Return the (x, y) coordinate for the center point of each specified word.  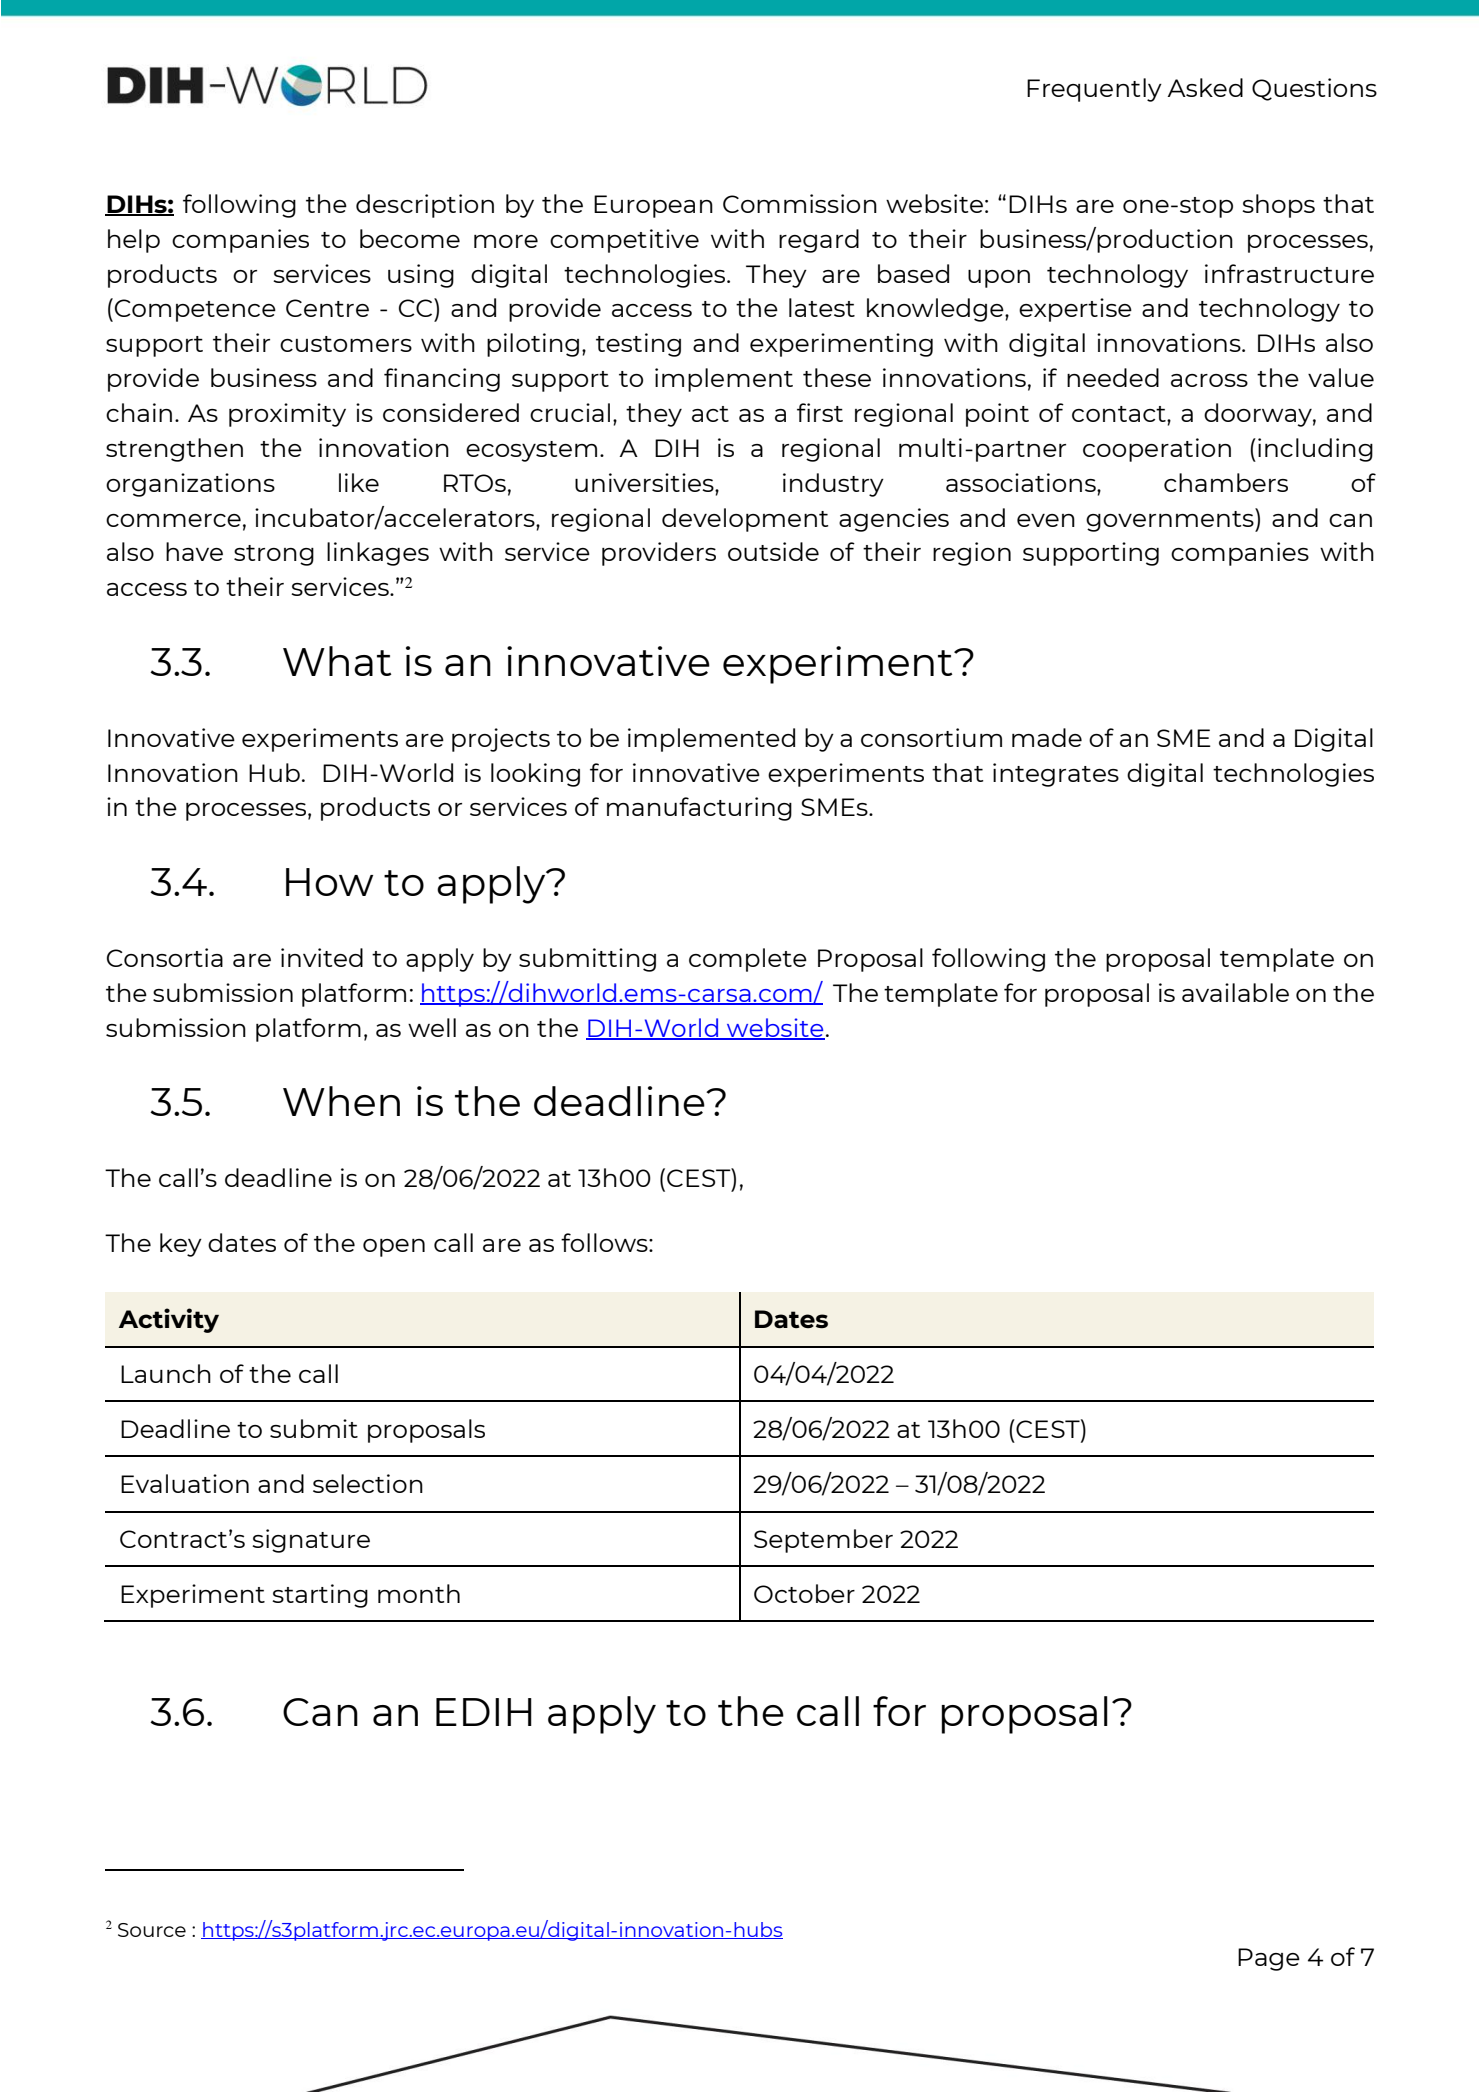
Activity (169, 1320)
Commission (800, 203)
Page (1269, 1959)
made (1047, 737)
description (425, 206)
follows (605, 1242)
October (804, 1593)
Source (152, 1930)
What (337, 661)
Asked (1205, 87)
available (1235, 992)
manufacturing (699, 809)
